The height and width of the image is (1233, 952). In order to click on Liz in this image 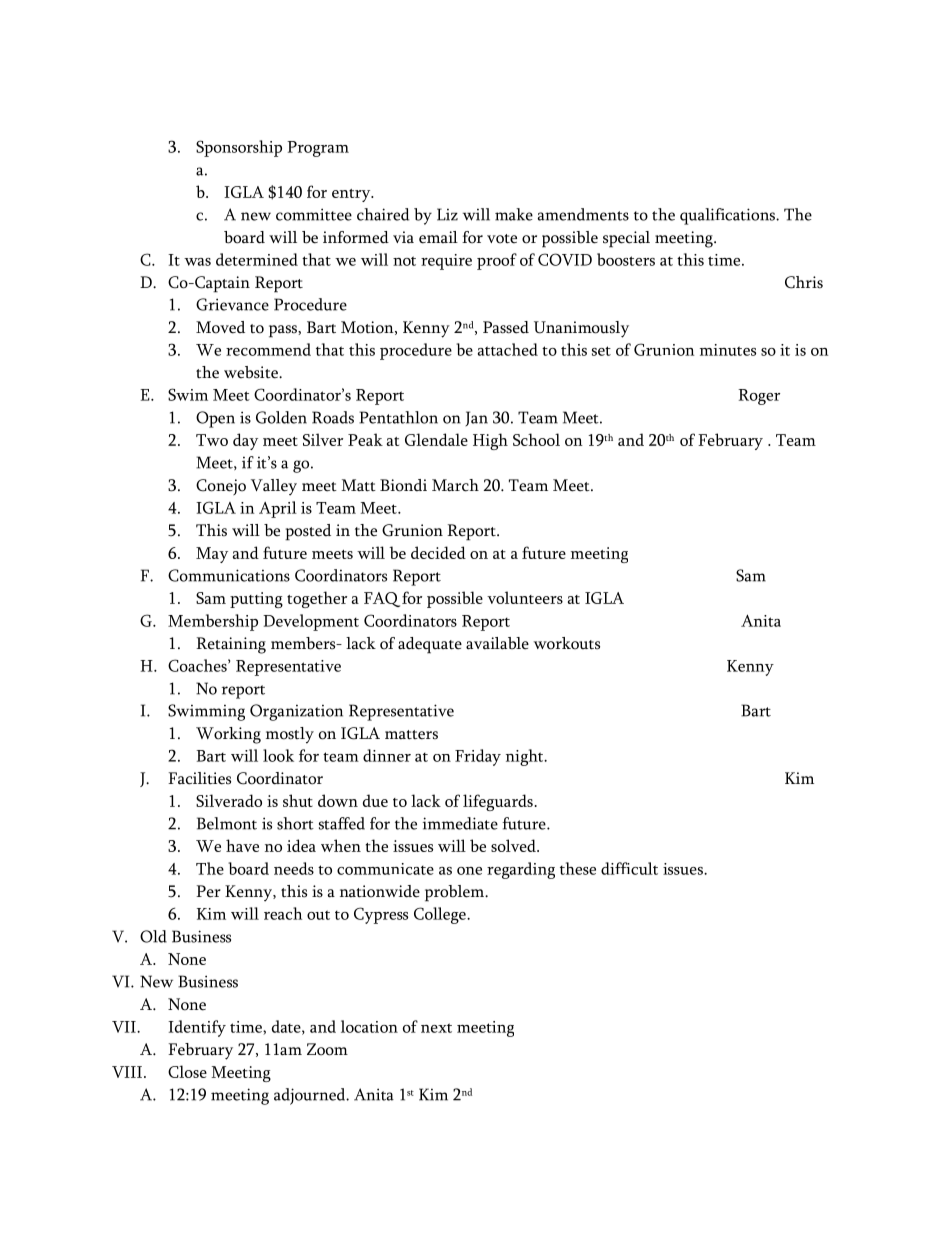, I will do `click(447, 214)`.
